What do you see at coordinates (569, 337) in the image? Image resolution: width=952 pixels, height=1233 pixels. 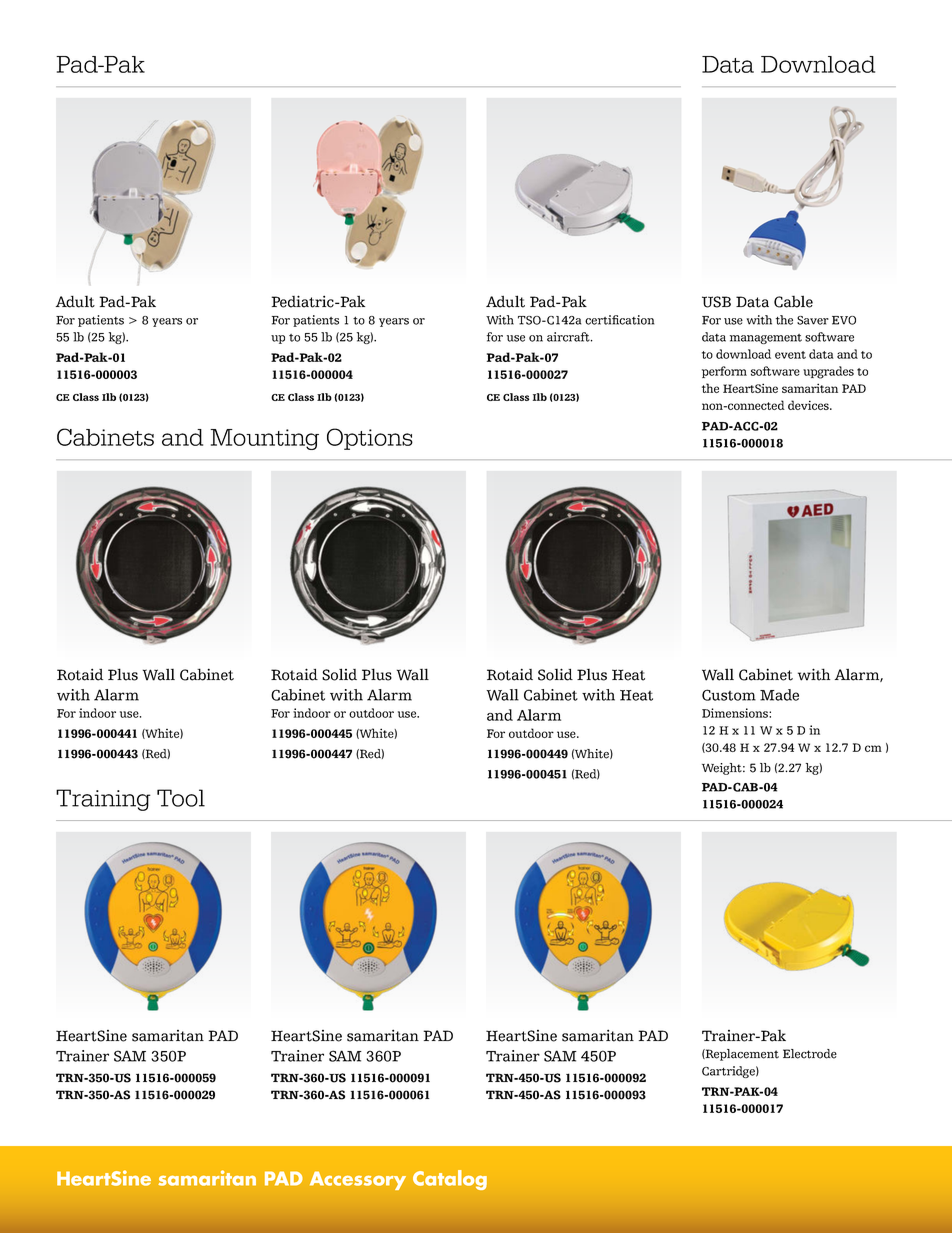 I see `aircraft` at bounding box center [569, 337].
